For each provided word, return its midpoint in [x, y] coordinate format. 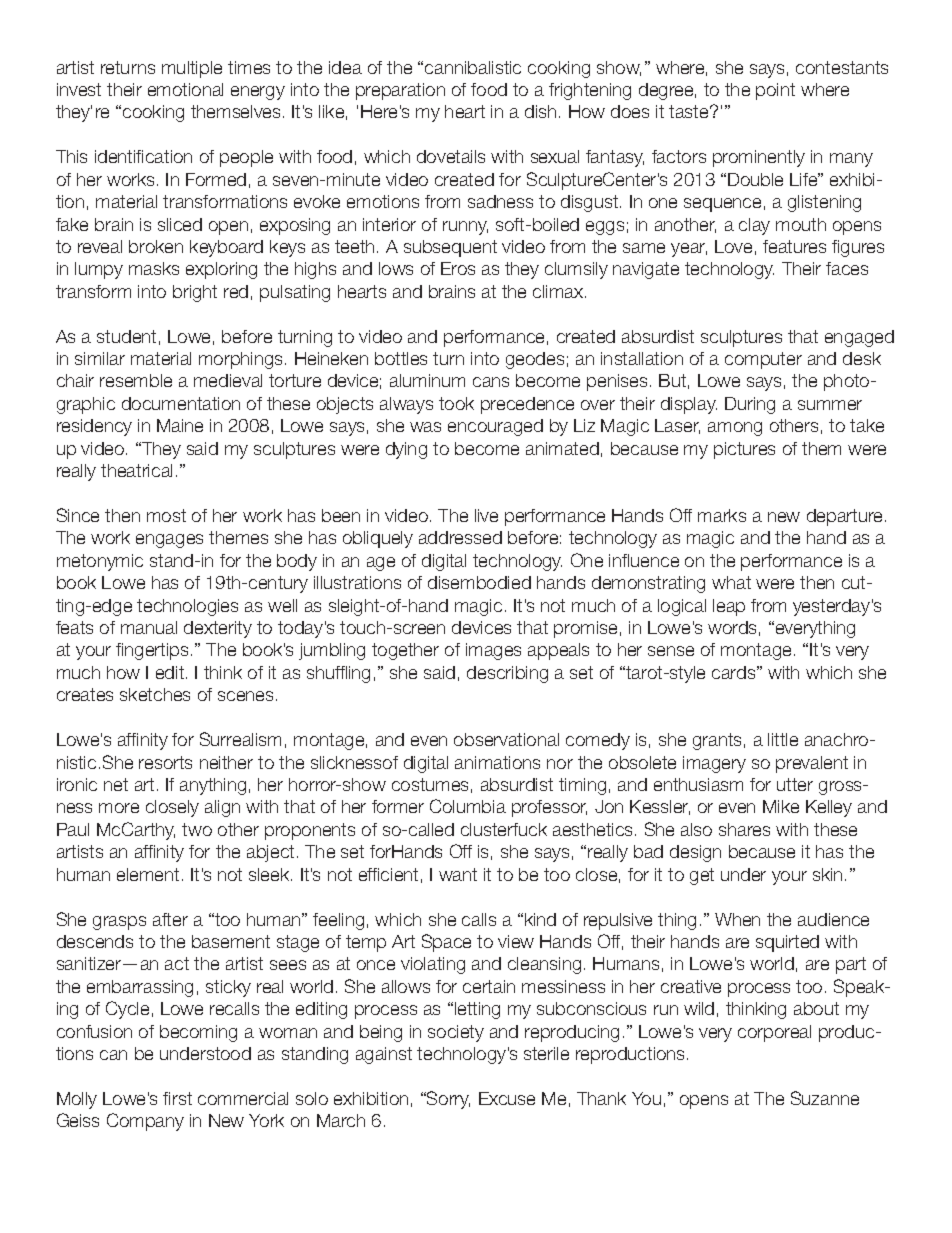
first [177, 1098]
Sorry [447, 1100]
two [197, 829]
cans [491, 382]
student [126, 336]
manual [149, 627]
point [775, 91]
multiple [192, 69]
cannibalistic [473, 67]
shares [744, 829]
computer [763, 360]
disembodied [479, 582]
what [731, 582]
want [458, 874]
